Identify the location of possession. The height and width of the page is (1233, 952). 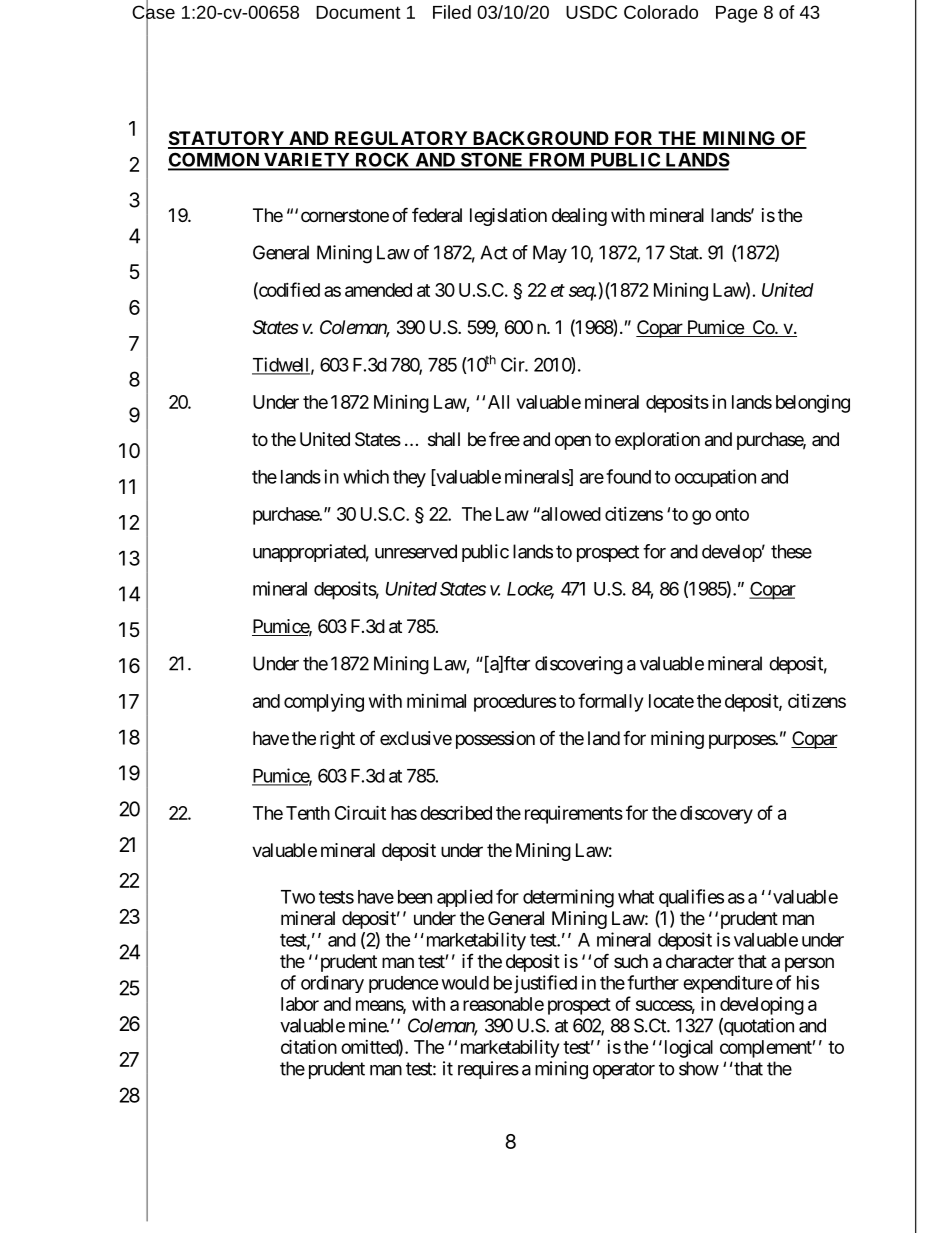
(495, 740).
